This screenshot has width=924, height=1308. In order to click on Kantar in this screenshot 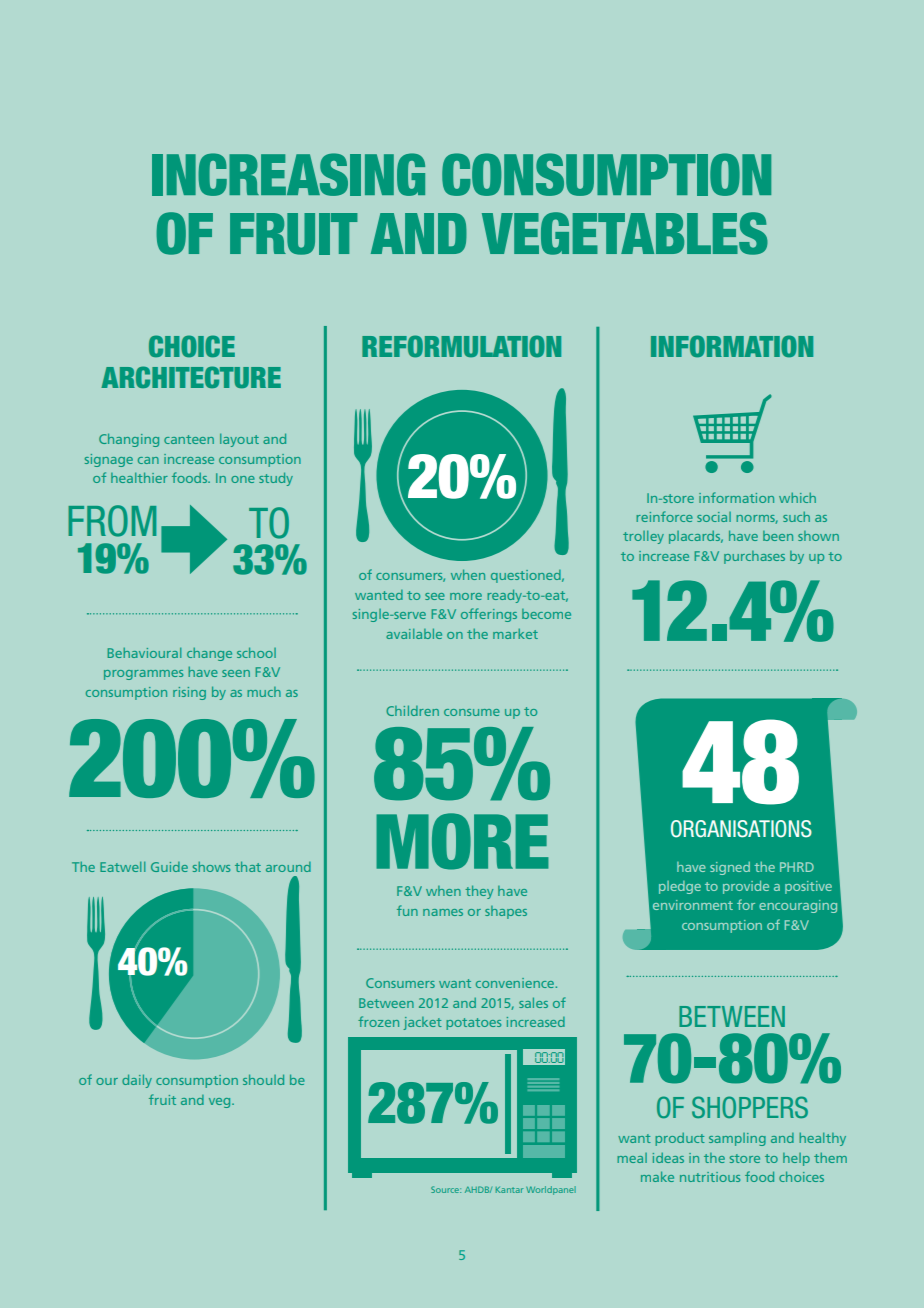, I will do `click(509, 1190)`.
